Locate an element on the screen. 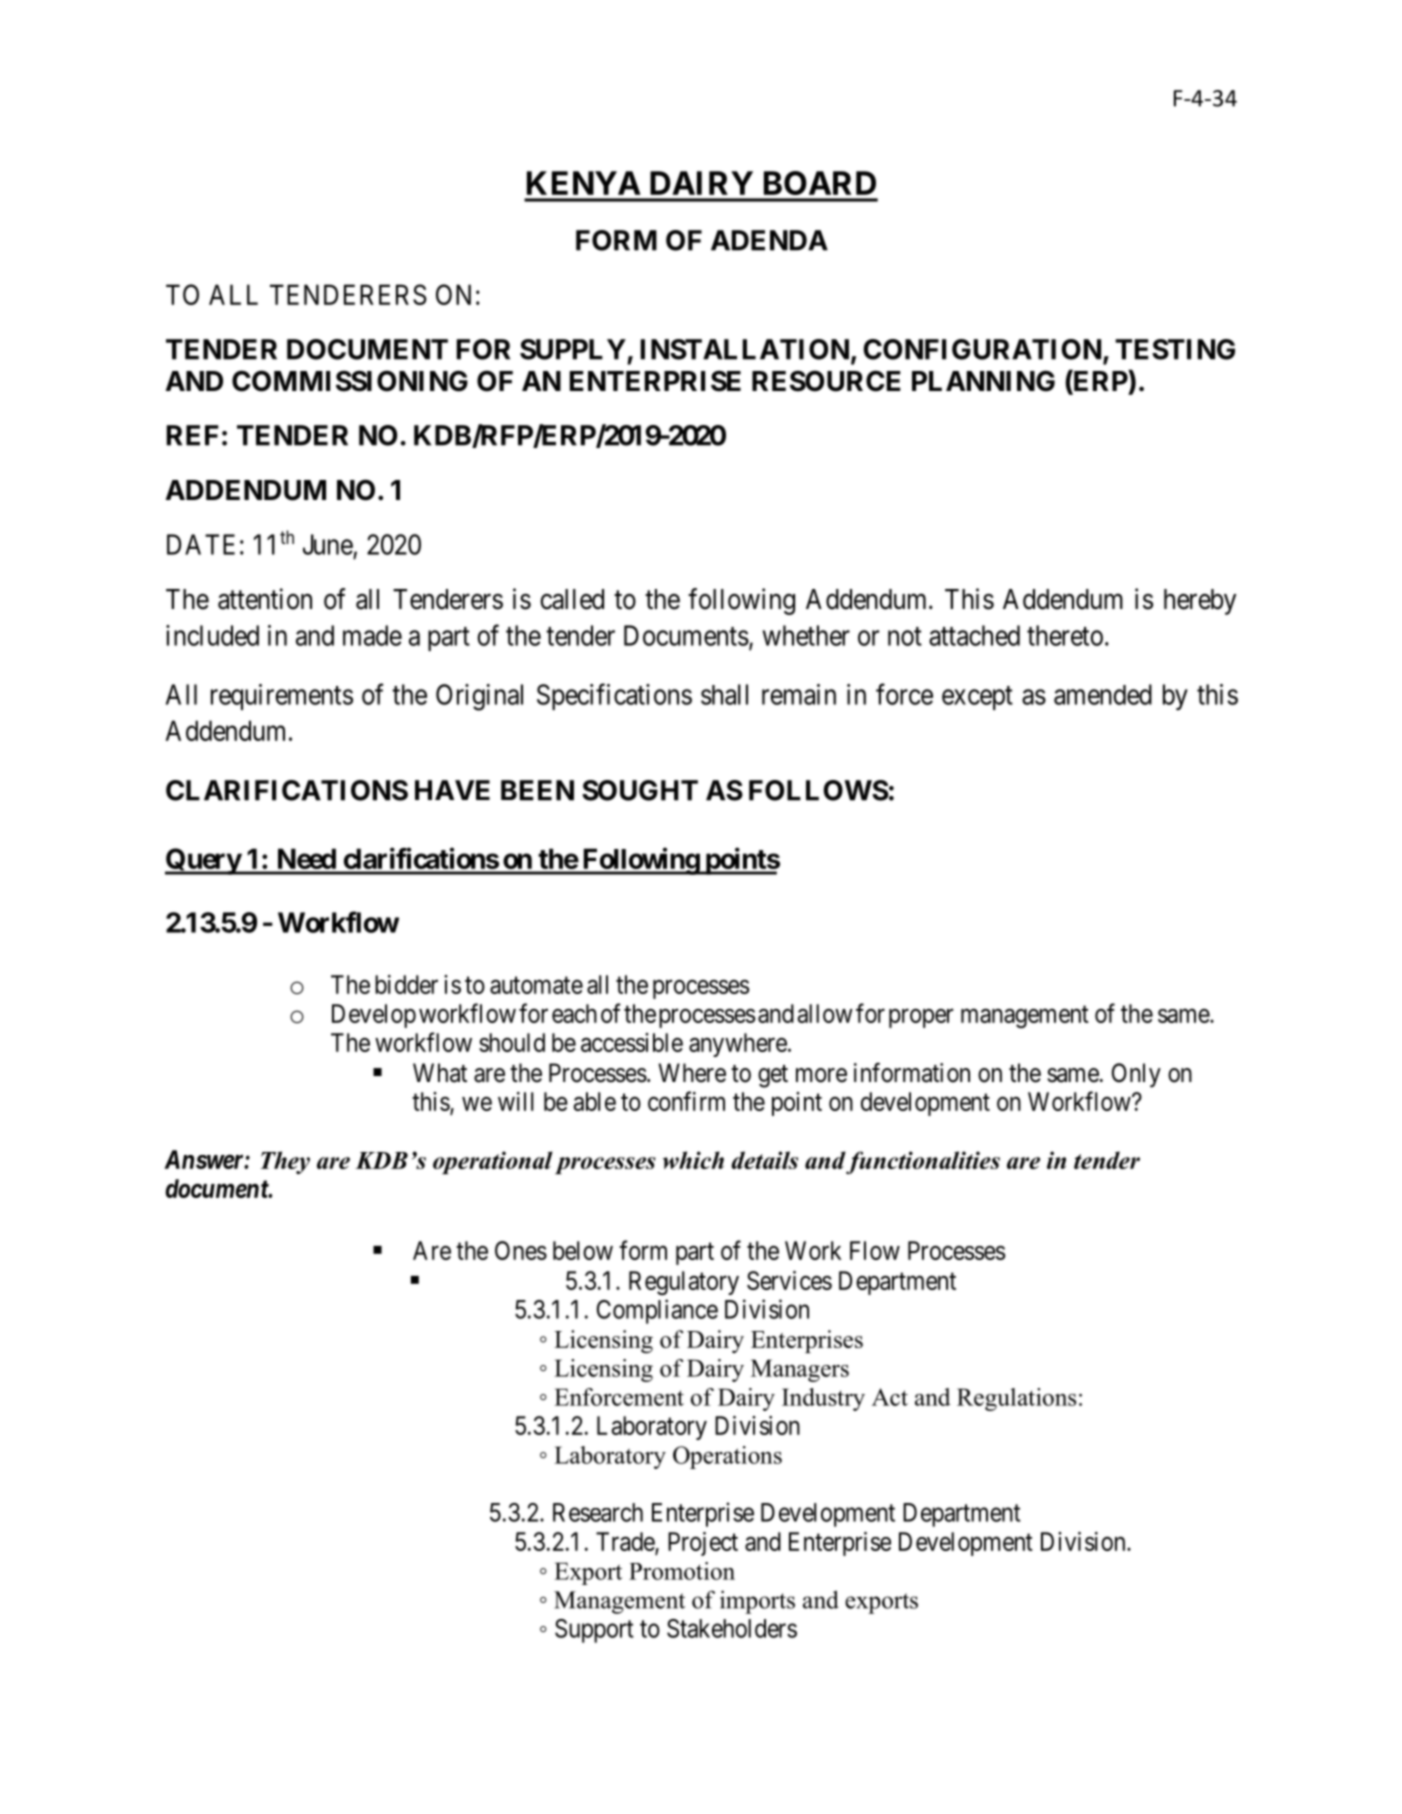 The height and width of the screenshot is (1814, 1402). COMMISSIONING is located at coordinates (350, 381).
